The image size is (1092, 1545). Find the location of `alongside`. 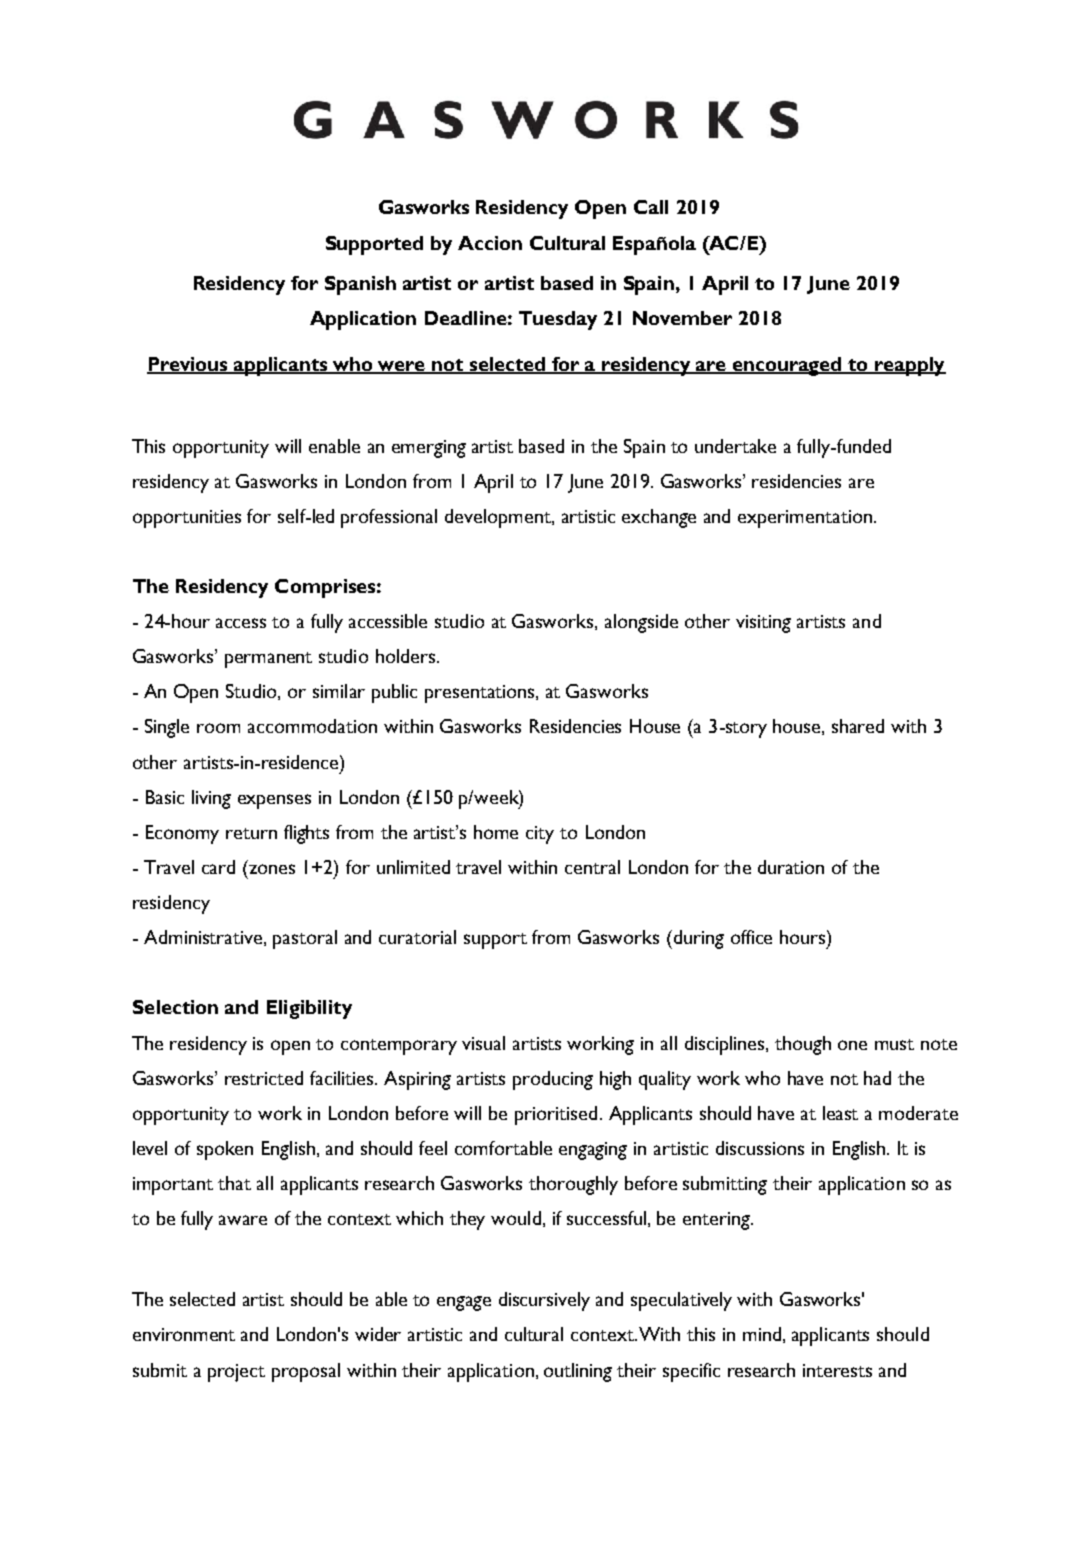

alongside is located at coordinates (641, 623).
